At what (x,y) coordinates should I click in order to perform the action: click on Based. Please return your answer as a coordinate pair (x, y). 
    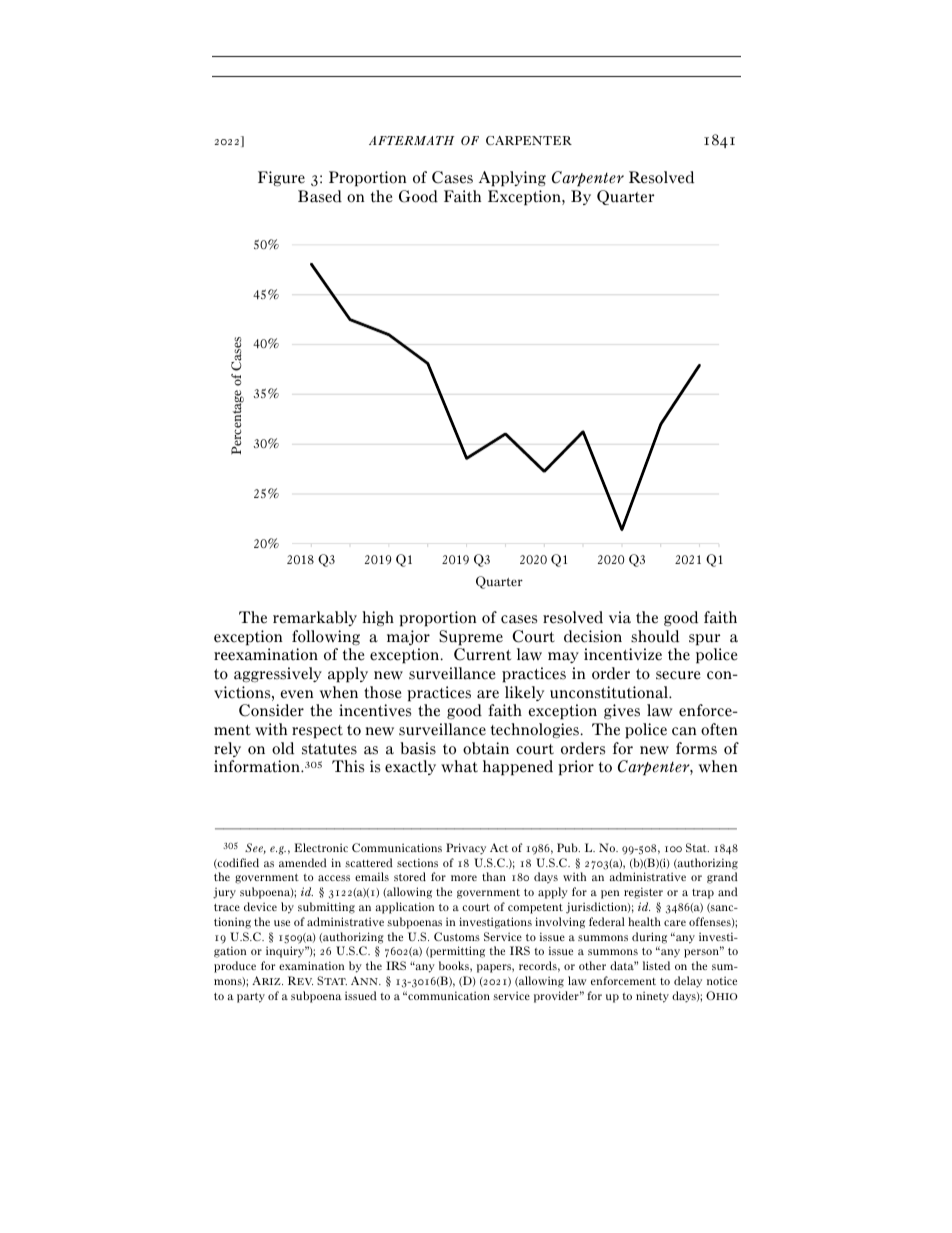
    Looking at the image, I should click on (320, 196).
